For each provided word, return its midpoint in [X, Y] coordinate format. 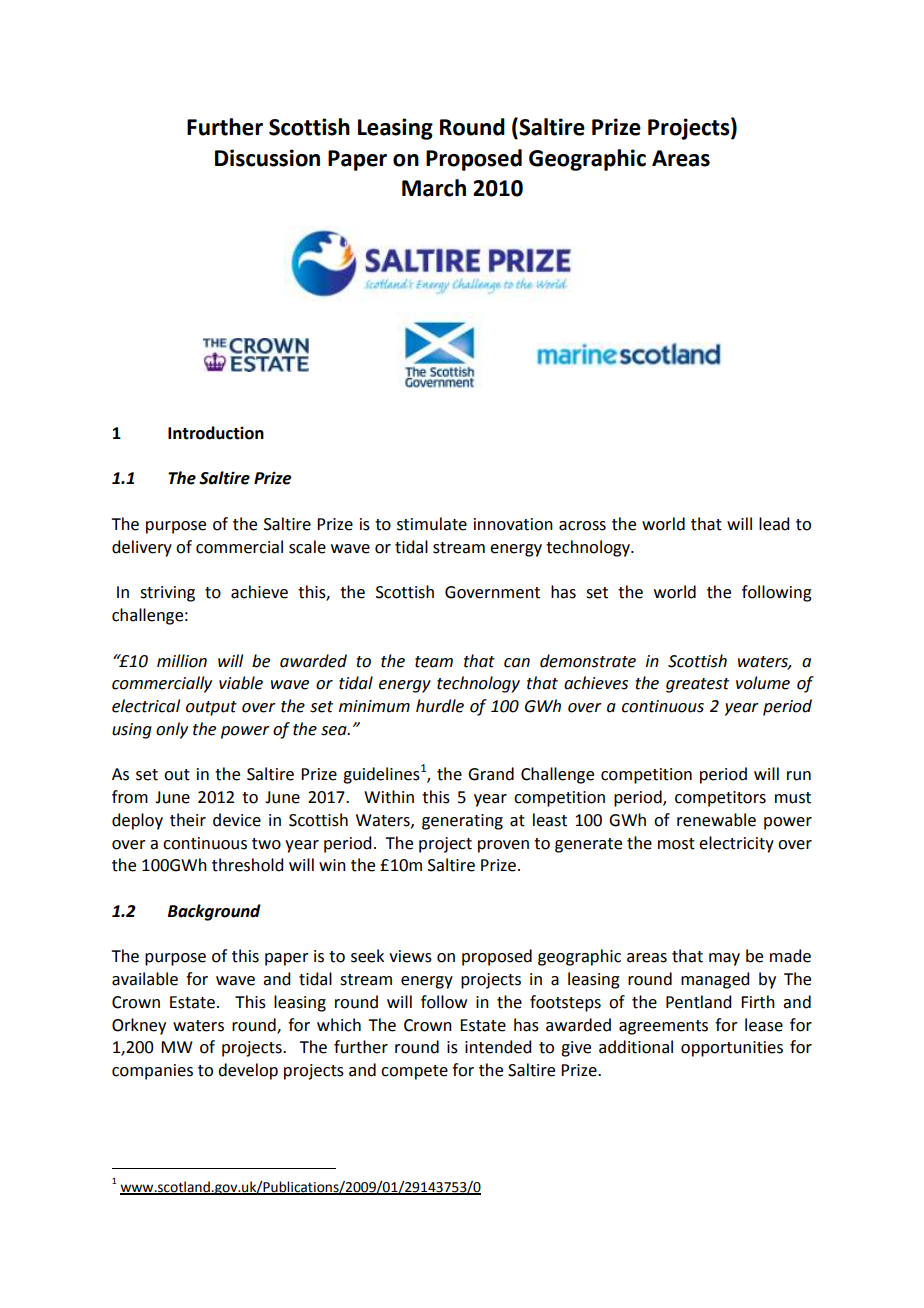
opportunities [732, 1049]
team [434, 662]
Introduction [216, 433]
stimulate [432, 524]
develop [248, 1071]
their [188, 820]
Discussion [267, 158]
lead [774, 524]
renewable [716, 820]
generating [462, 822]
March [434, 188]
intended [498, 1047]
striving [167, 594]
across [582, 526]
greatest [697, 685]
